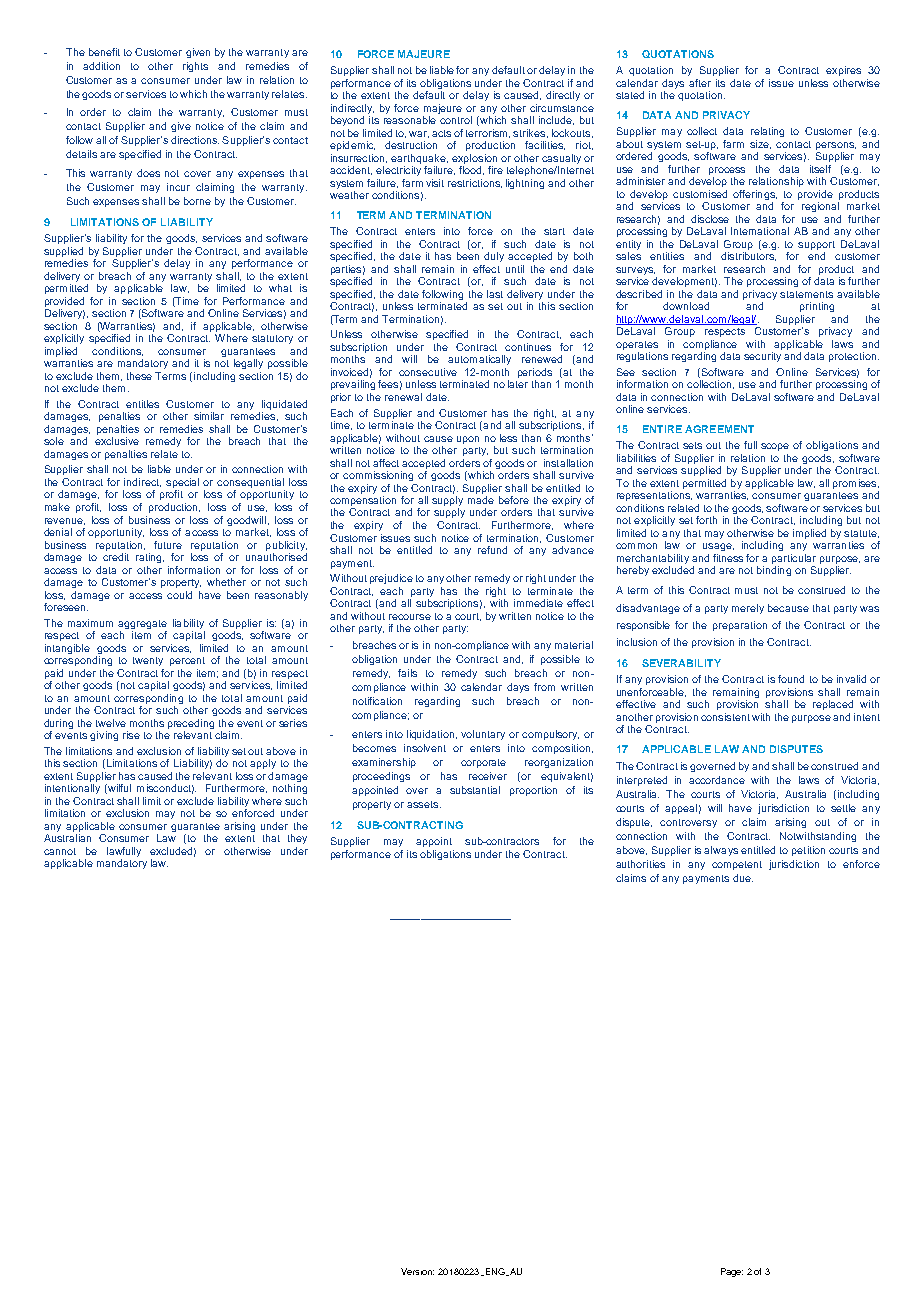 The width and height of the image is (924, 1308). What do you see at coordinates (808, 851) in the image?
I see `petition` at bounding box center [808, 851].
